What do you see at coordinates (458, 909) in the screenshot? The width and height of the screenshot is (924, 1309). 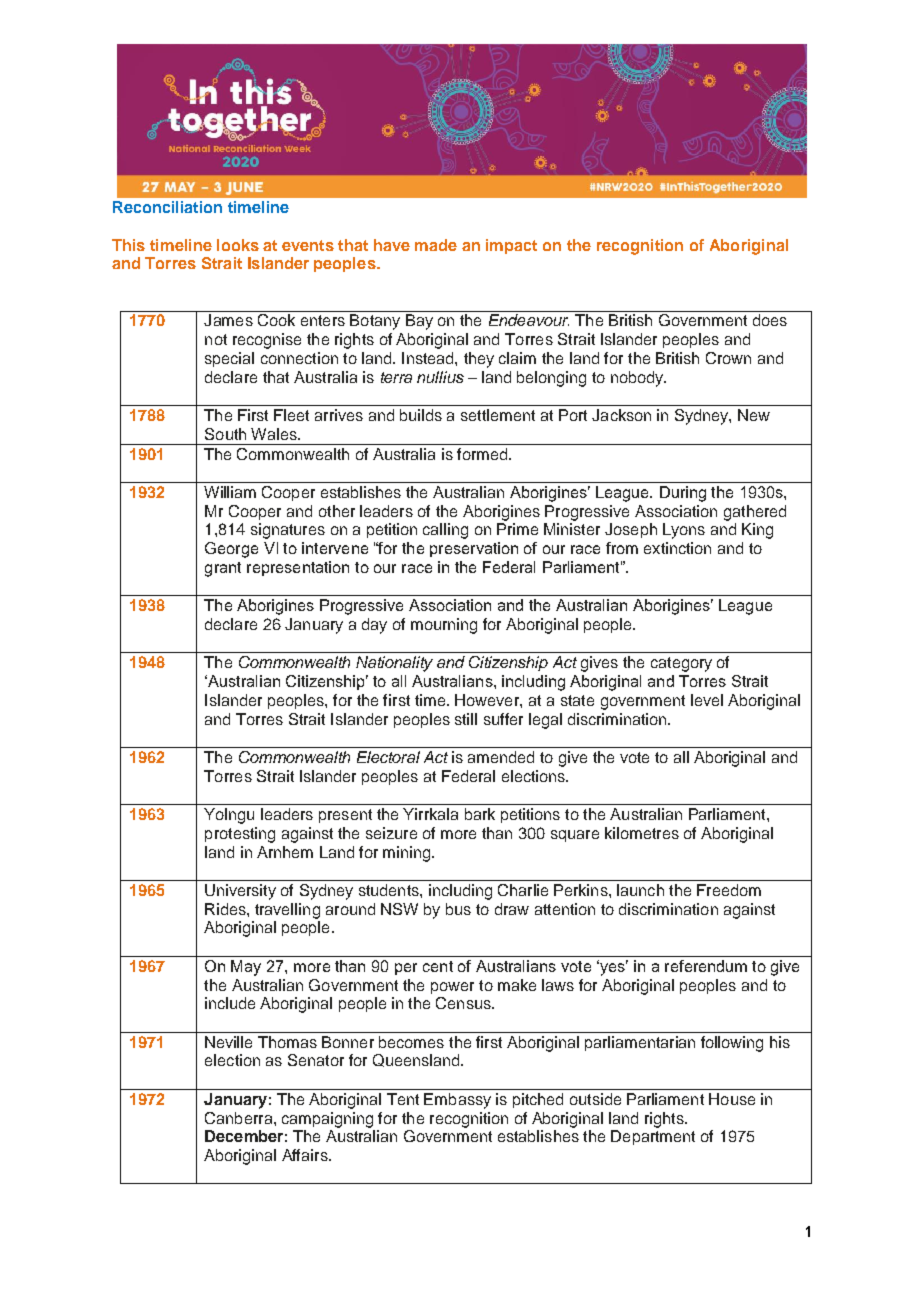 I see `bus` at bounding box center [458, 909].
